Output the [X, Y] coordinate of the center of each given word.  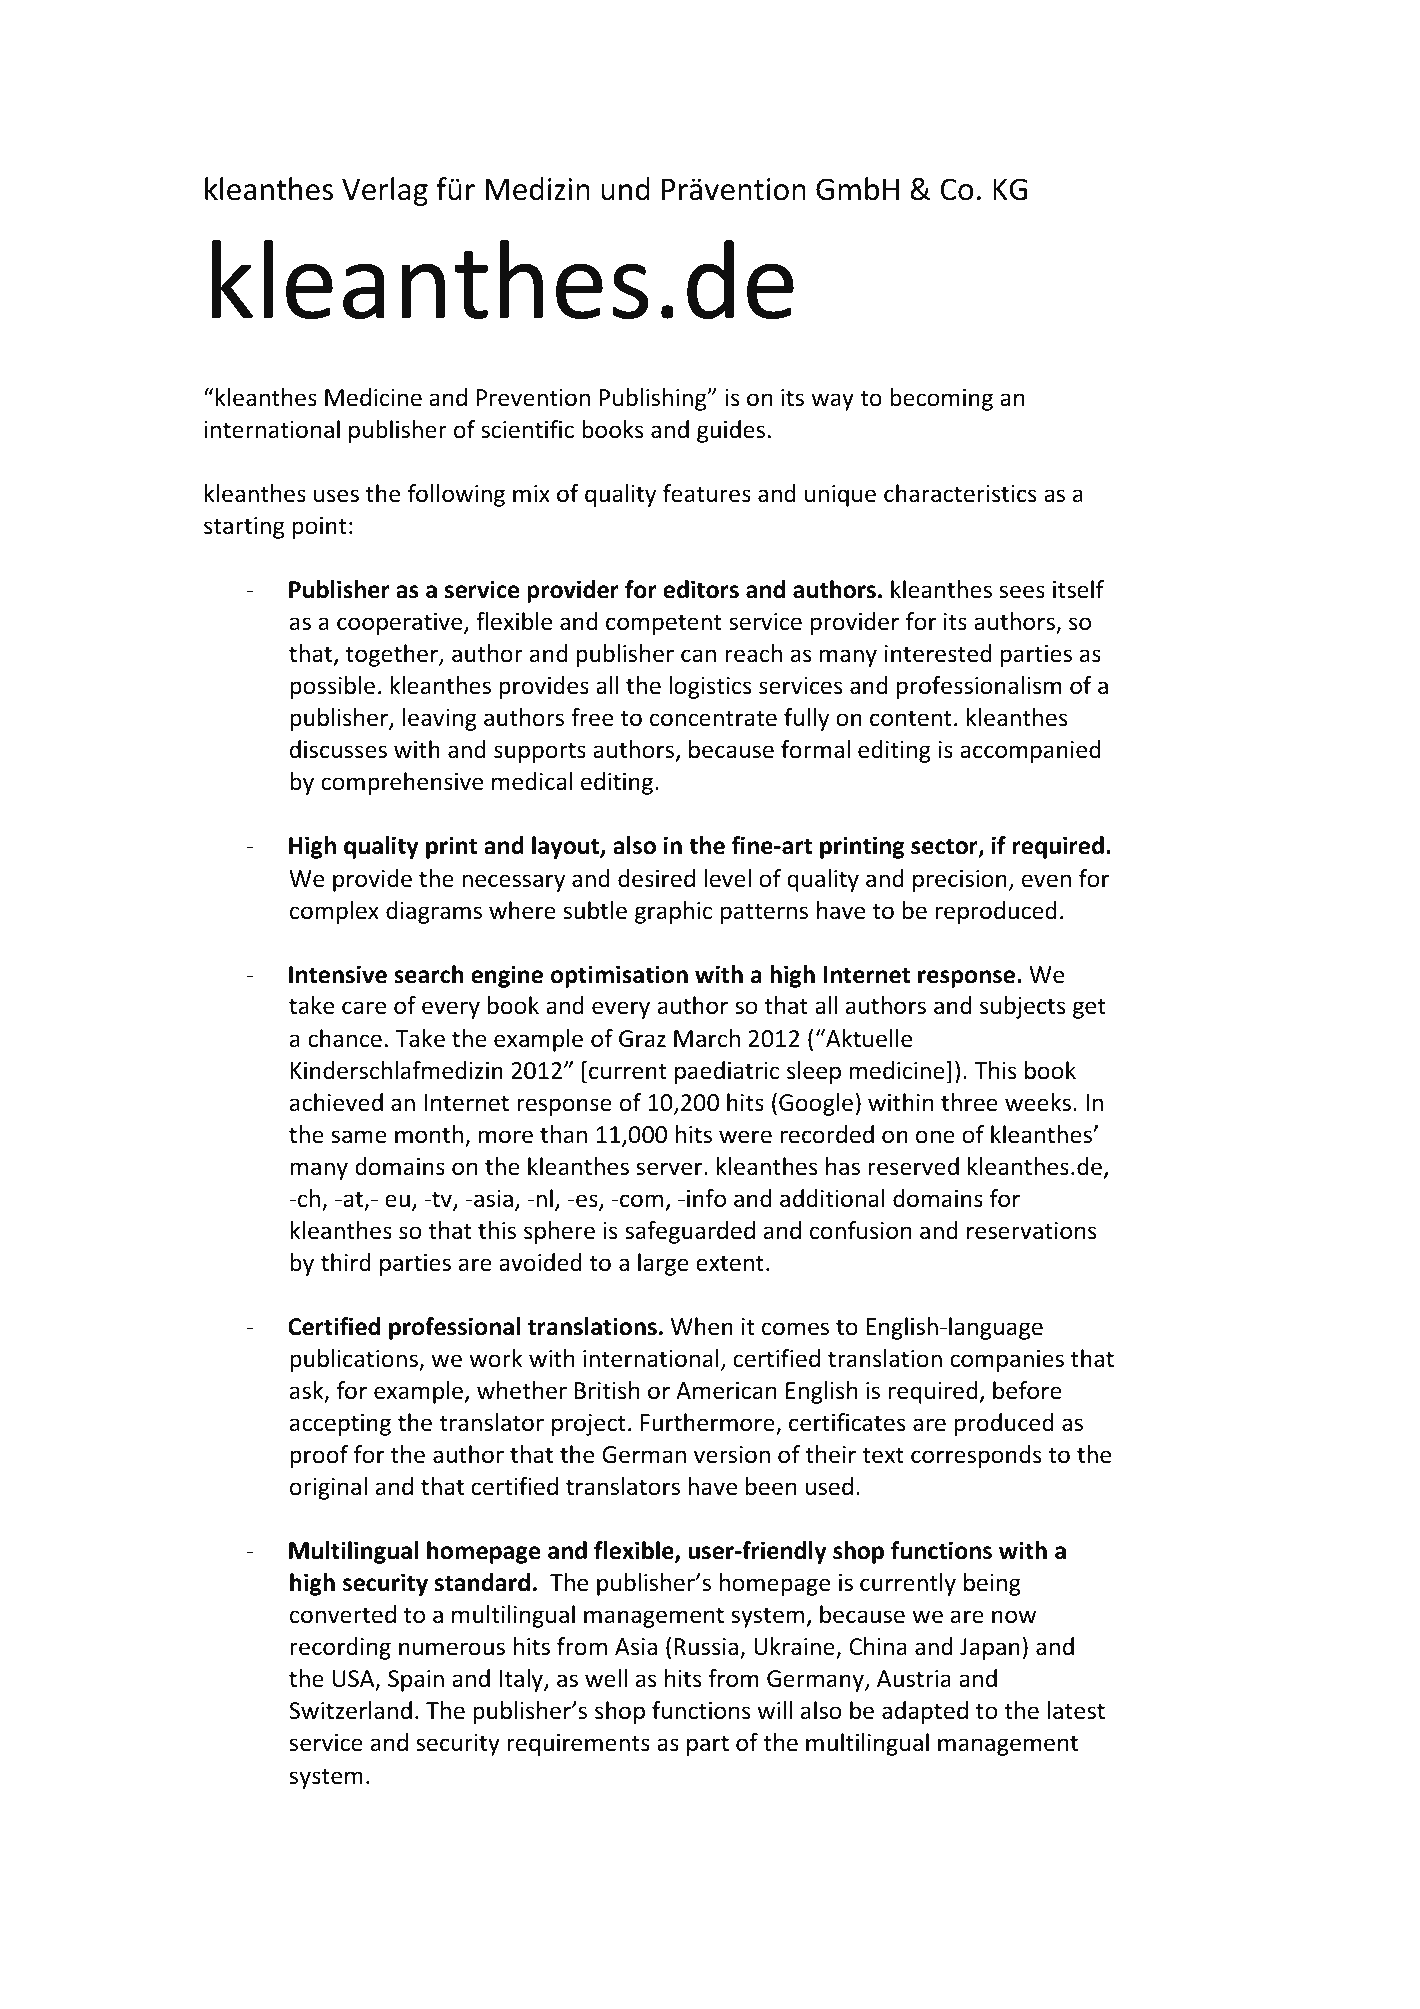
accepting [340, 1425]
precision [960, 881]
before [1027, 1390]
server [671, 1169]
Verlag [385, 191]
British [607, 1390]
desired [656, 878]
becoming [941, 399]
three [969, 1102]
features [707, 493]
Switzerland [350, 1710]
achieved [336, 1102]
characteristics [960, 493]
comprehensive [402, 783]
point [319, 528]
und [625, 189]
